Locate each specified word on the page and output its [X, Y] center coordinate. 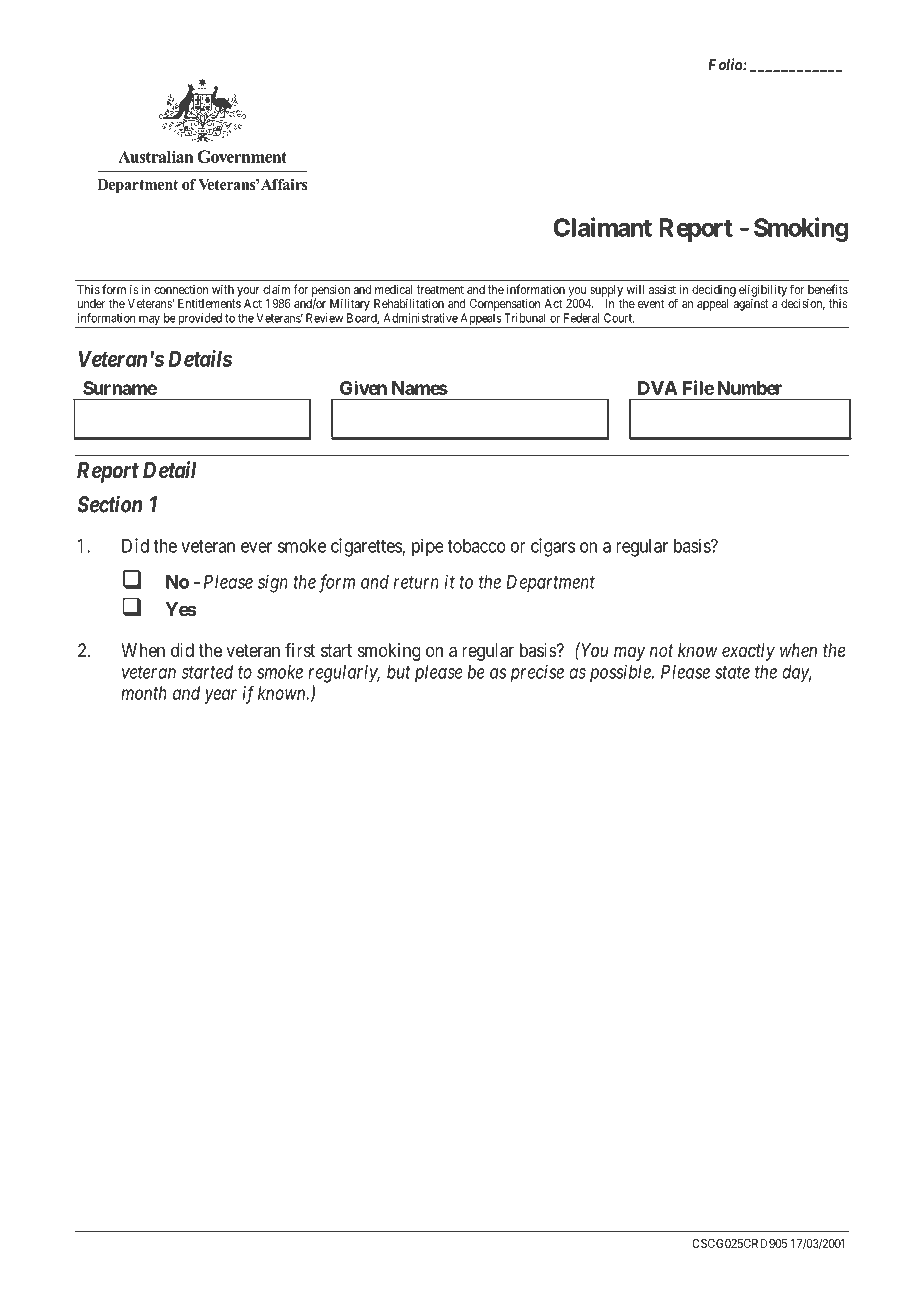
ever [256, 547]
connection [181, 289]
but [399, 672]
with [223, 289]
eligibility [763, 290]
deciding [714, 290]
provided [200, 320]
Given [363, 387]
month [144, 693]
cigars [553, 547]
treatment [440, 289]
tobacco [476, 546]
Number [749, 388]
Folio [726, 64]
